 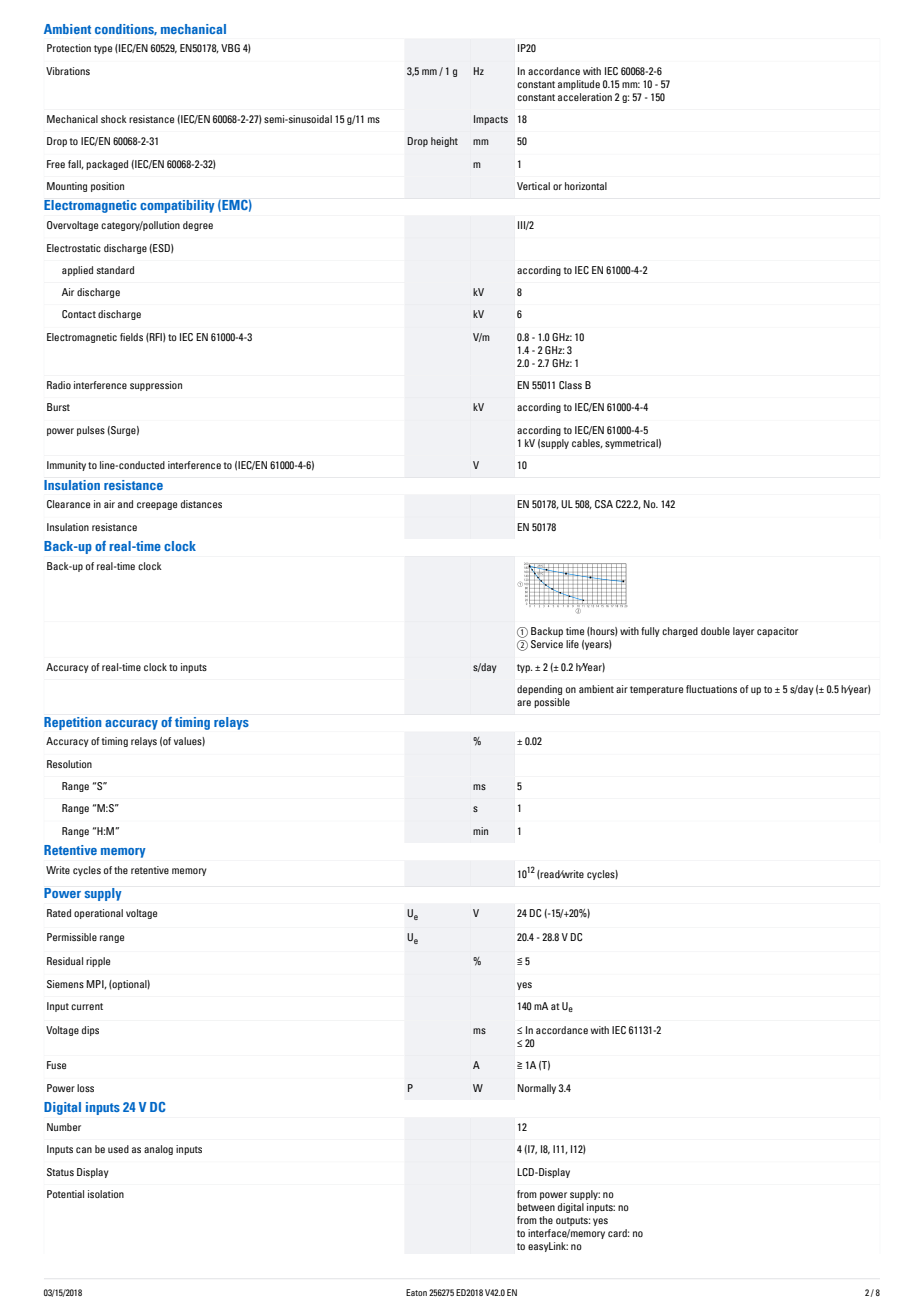 I want to click on acceleration, so click(x=585, y=97).
